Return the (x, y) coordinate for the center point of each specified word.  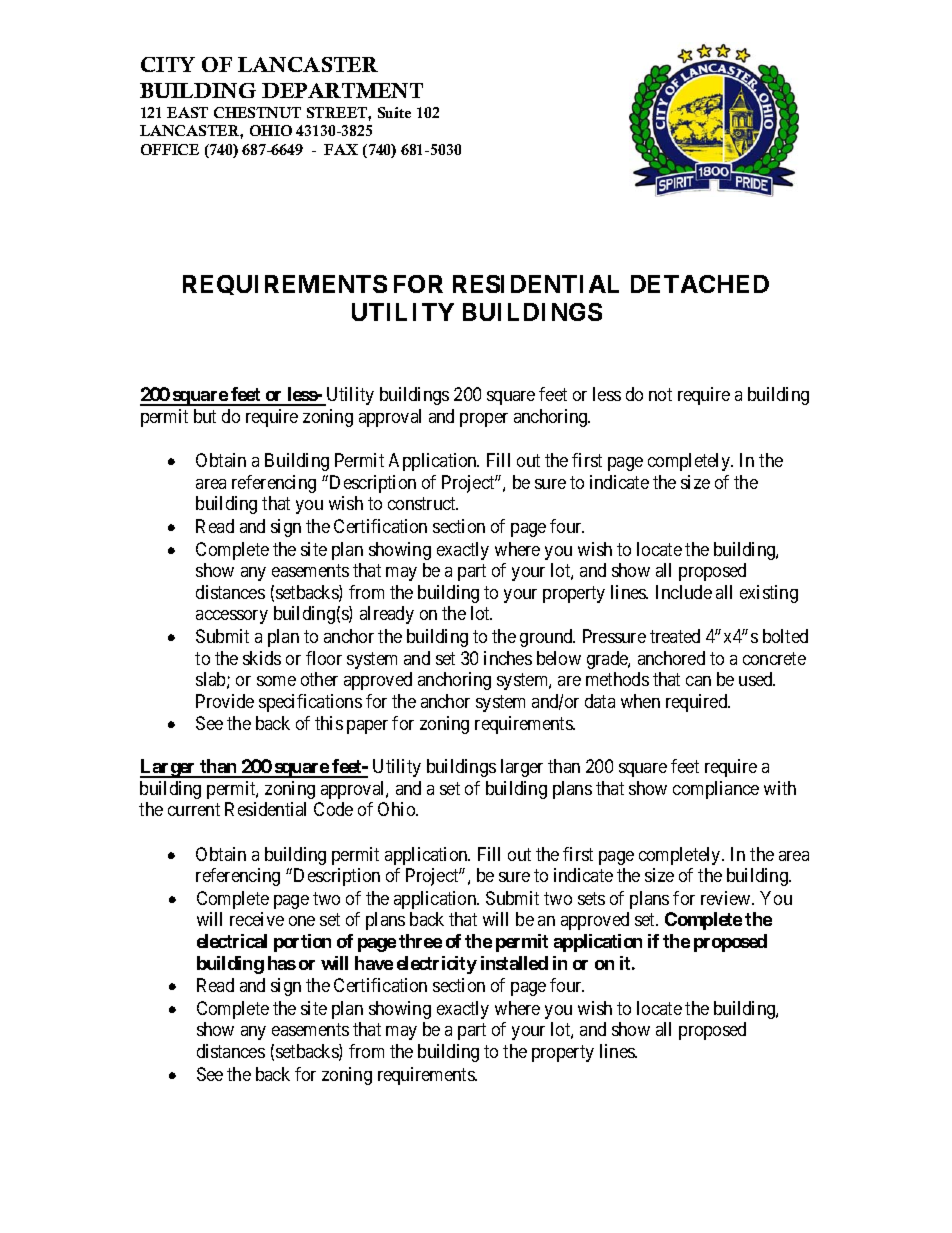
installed (514, 963)
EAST (187, 112)
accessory (232, 617)
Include (684, 592)
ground (547, 638)
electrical (232, 941)
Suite (394, 112)
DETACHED (700, 284)
